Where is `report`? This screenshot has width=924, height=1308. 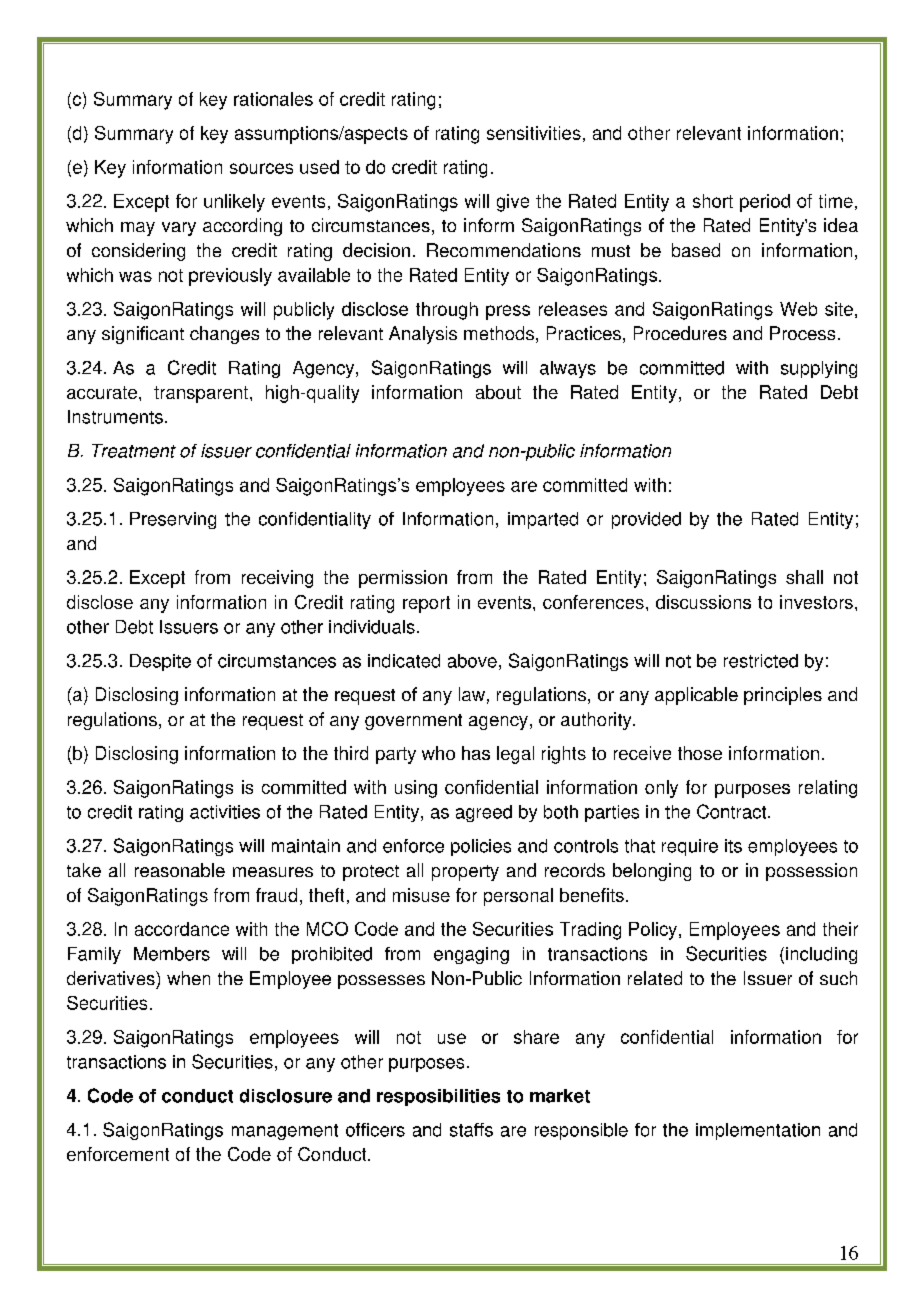
report is located at coordinates (426, 604).
